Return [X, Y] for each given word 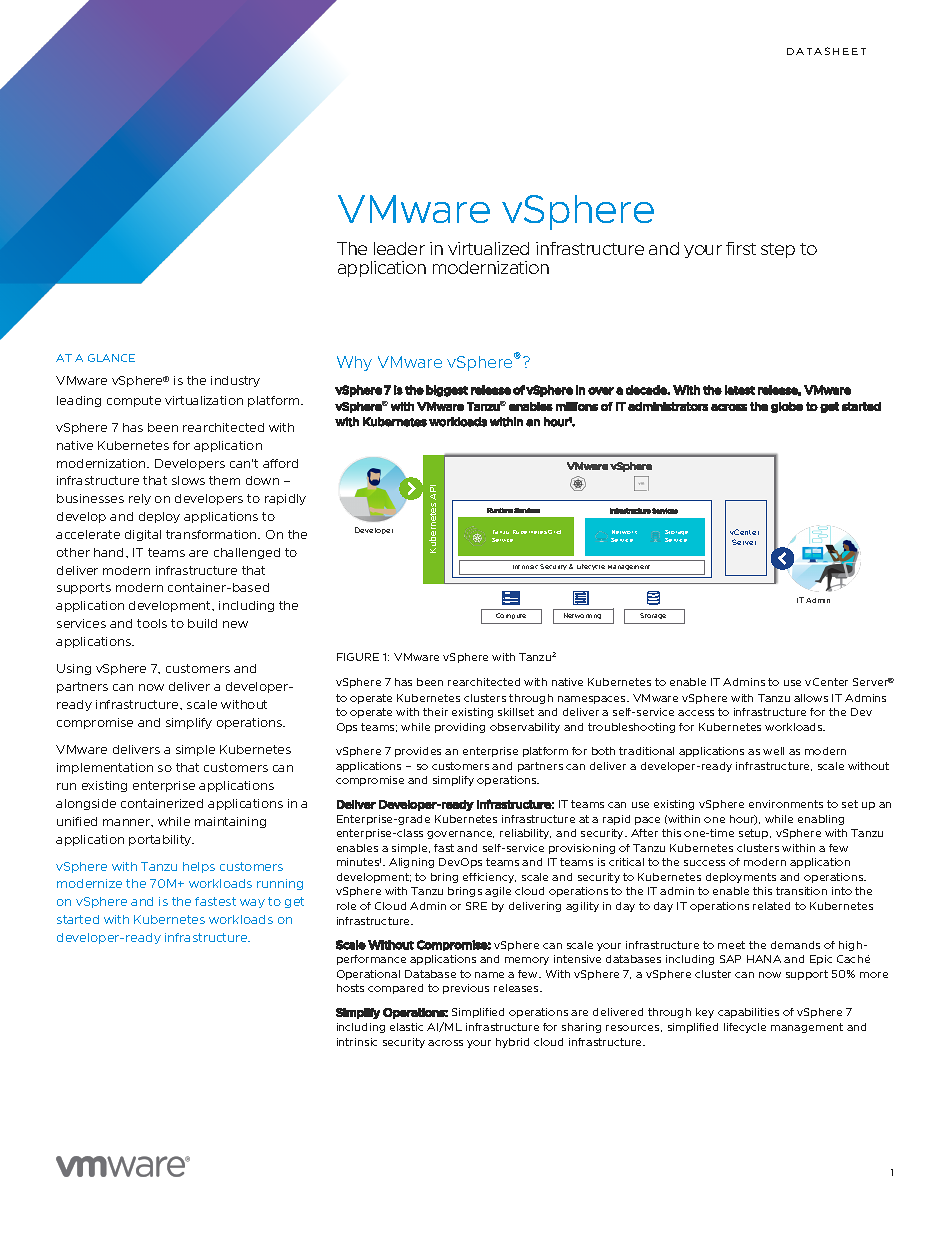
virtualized [488, 248]
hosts [350, 988]
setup [755, 834]
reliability [525, 834]
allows [811, 698]
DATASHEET [826, 51]
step [778, 250]
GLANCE [111, 358]
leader [399, 248]
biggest [447, 391]
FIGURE [358, 657]
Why [354, 363]
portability [161, 840]
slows [188, 480]
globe [787, 407]
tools [152, 623]
